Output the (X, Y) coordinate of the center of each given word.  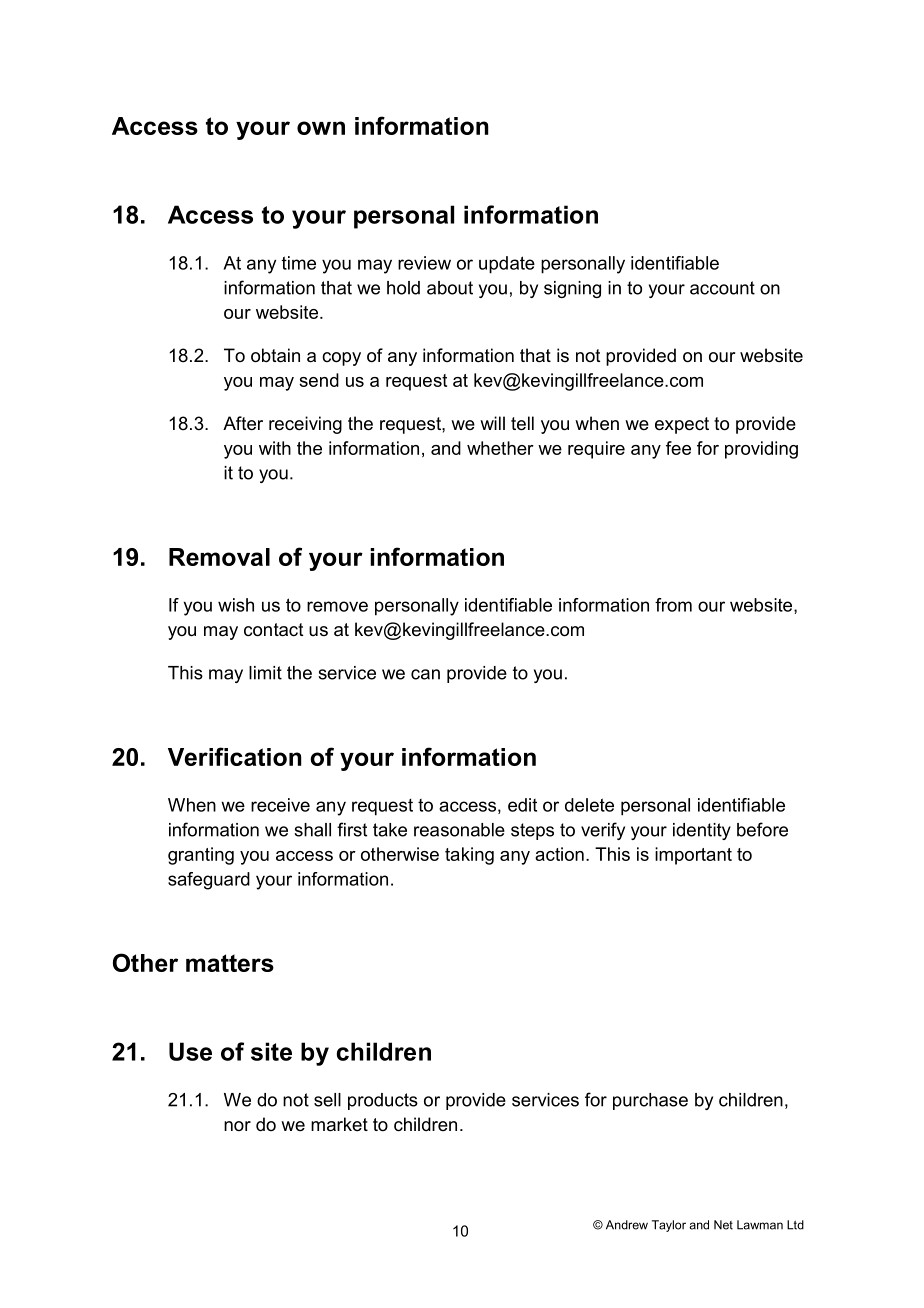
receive (280, 805)
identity (702, 831)
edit (522, 805)
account (722, 288)
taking (469, 856)
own (321, 128)
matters (230, 963)
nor (237, 1126)
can (425, 674)
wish (236, 605)
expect (682, 425)
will (492, 423)
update (507, 265)
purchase (650, 1101)
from (673, 605)
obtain (275, 355)
